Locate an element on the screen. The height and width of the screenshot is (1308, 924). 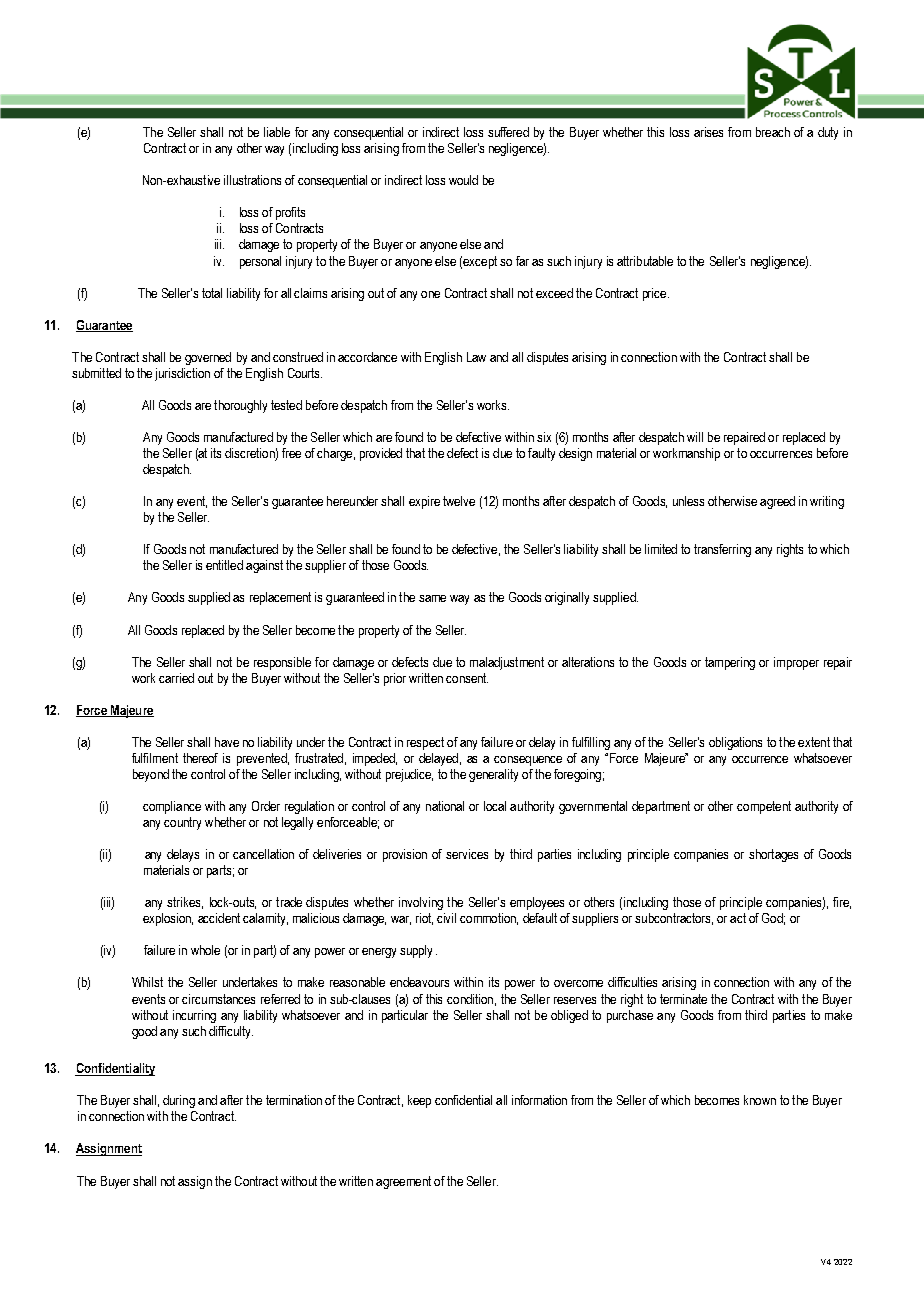
arises is located at coordinates (708, 132).
